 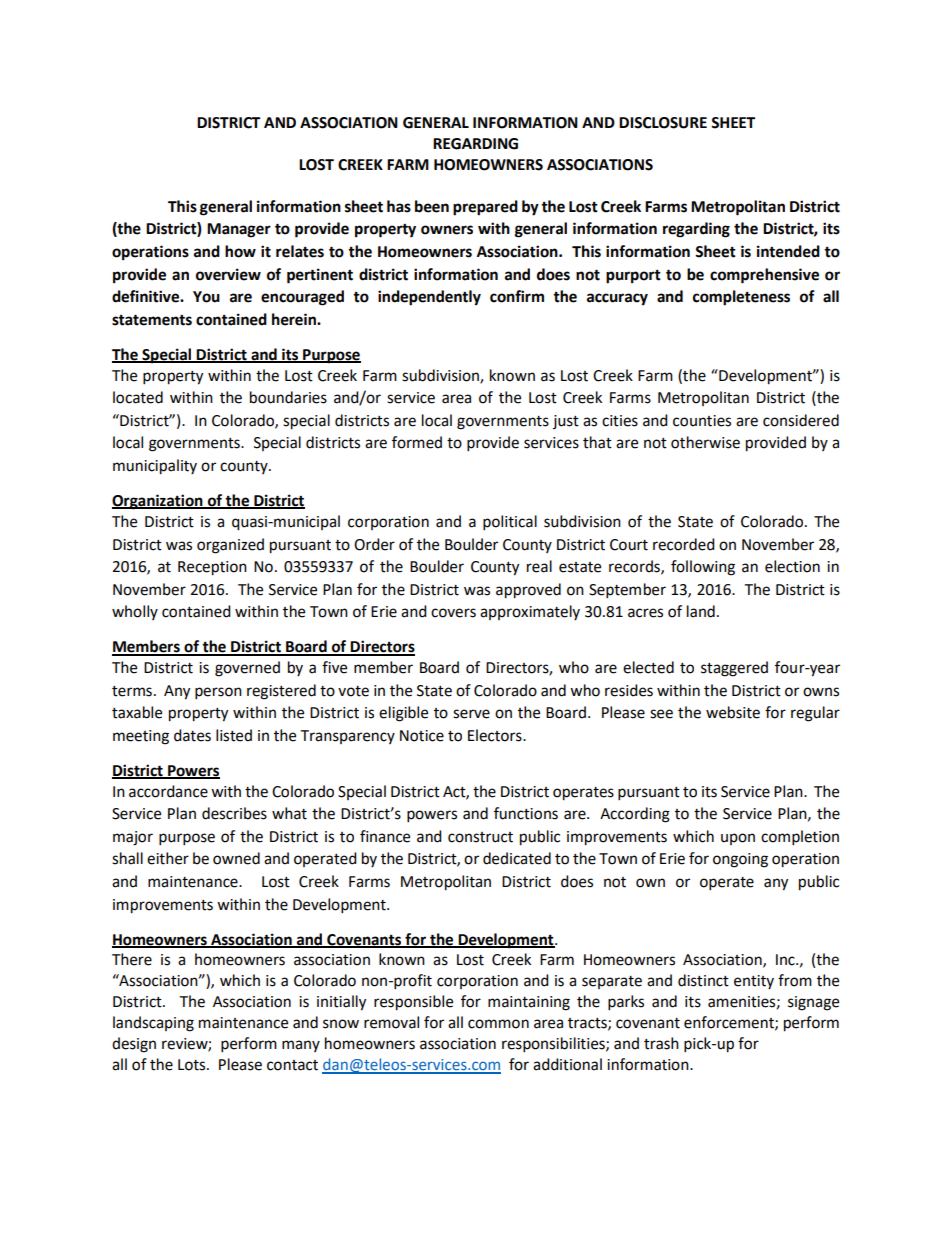 What do you see at coordinates (566, 422) in the page?
I see `just` at bounding box center [566, 422].
